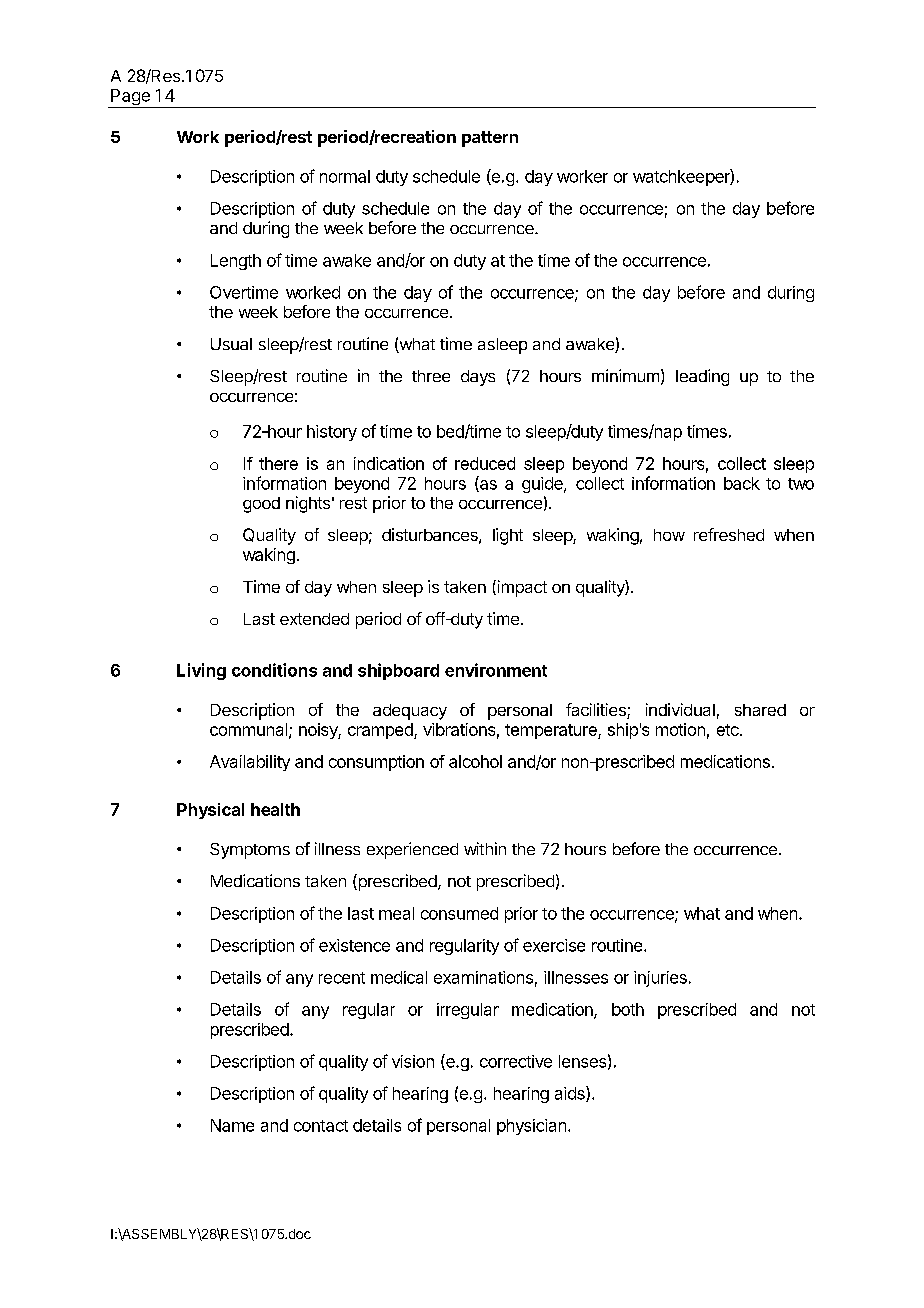  I want to click on Page, so click(130, 98).
